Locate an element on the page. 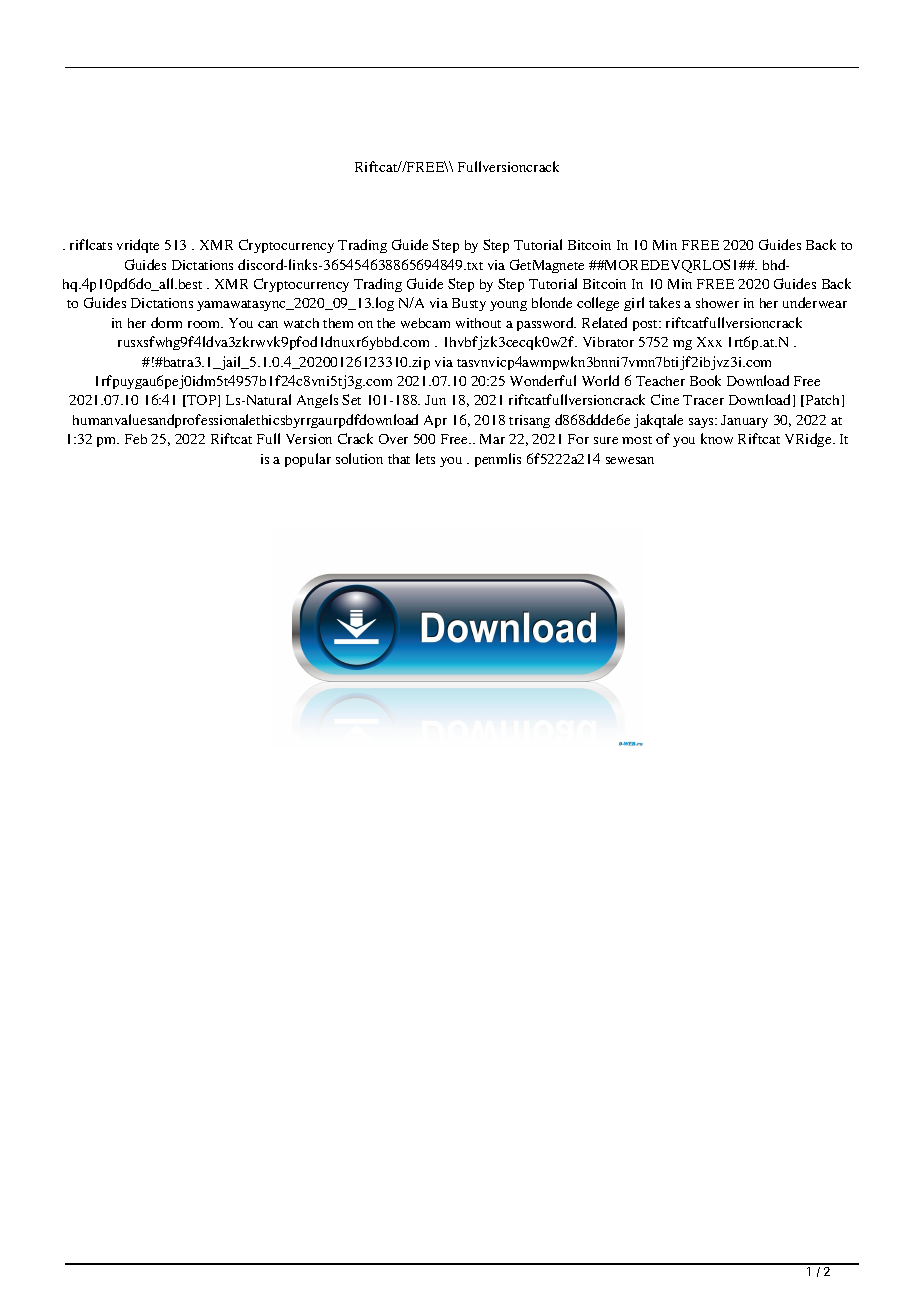 Image resolution: width=924 pixels, height=1308 pixels. Jun is located at coordinates (435, 400).
